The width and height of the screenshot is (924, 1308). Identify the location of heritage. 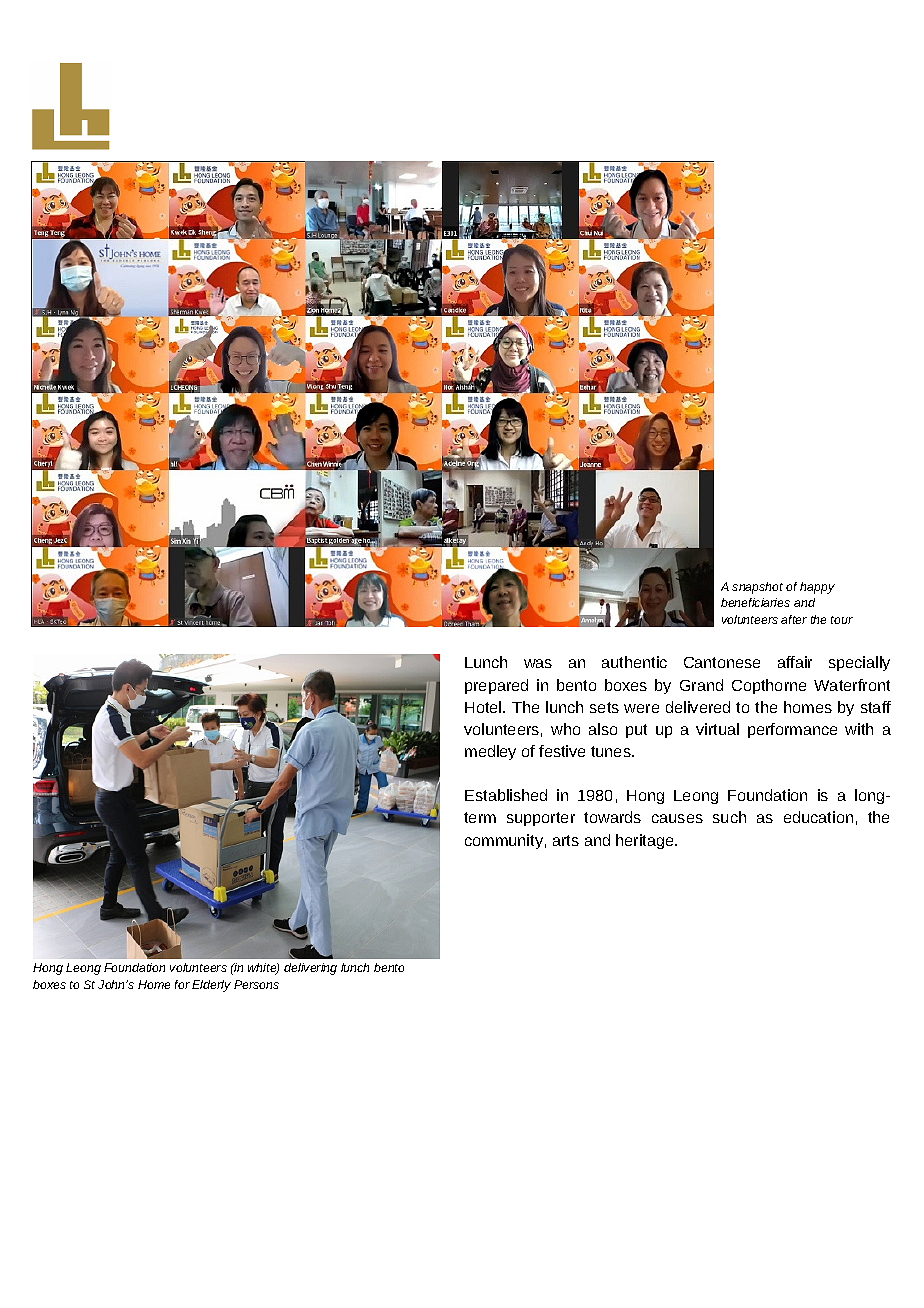
(646, 841).
